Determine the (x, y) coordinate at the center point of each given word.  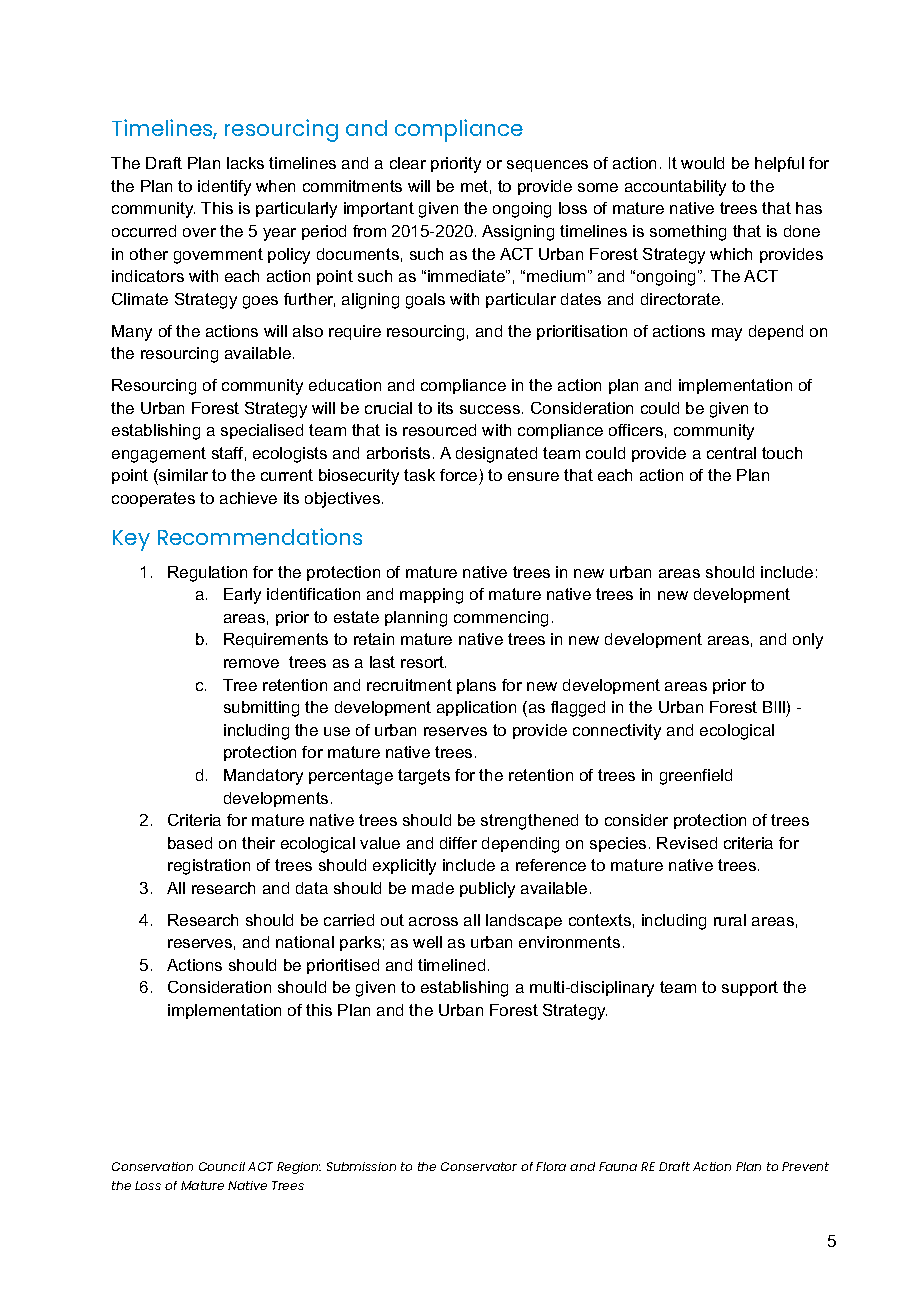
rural (730, 920)
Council (222, 1166)
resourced (439, 430)
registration (209, 867)
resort (423, 662)
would (702, 163)
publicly (487, 890)
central (731, 453)
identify (224, 188)
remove (251, 663)
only (808, 641)
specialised (262, 431)
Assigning (518, 233)
